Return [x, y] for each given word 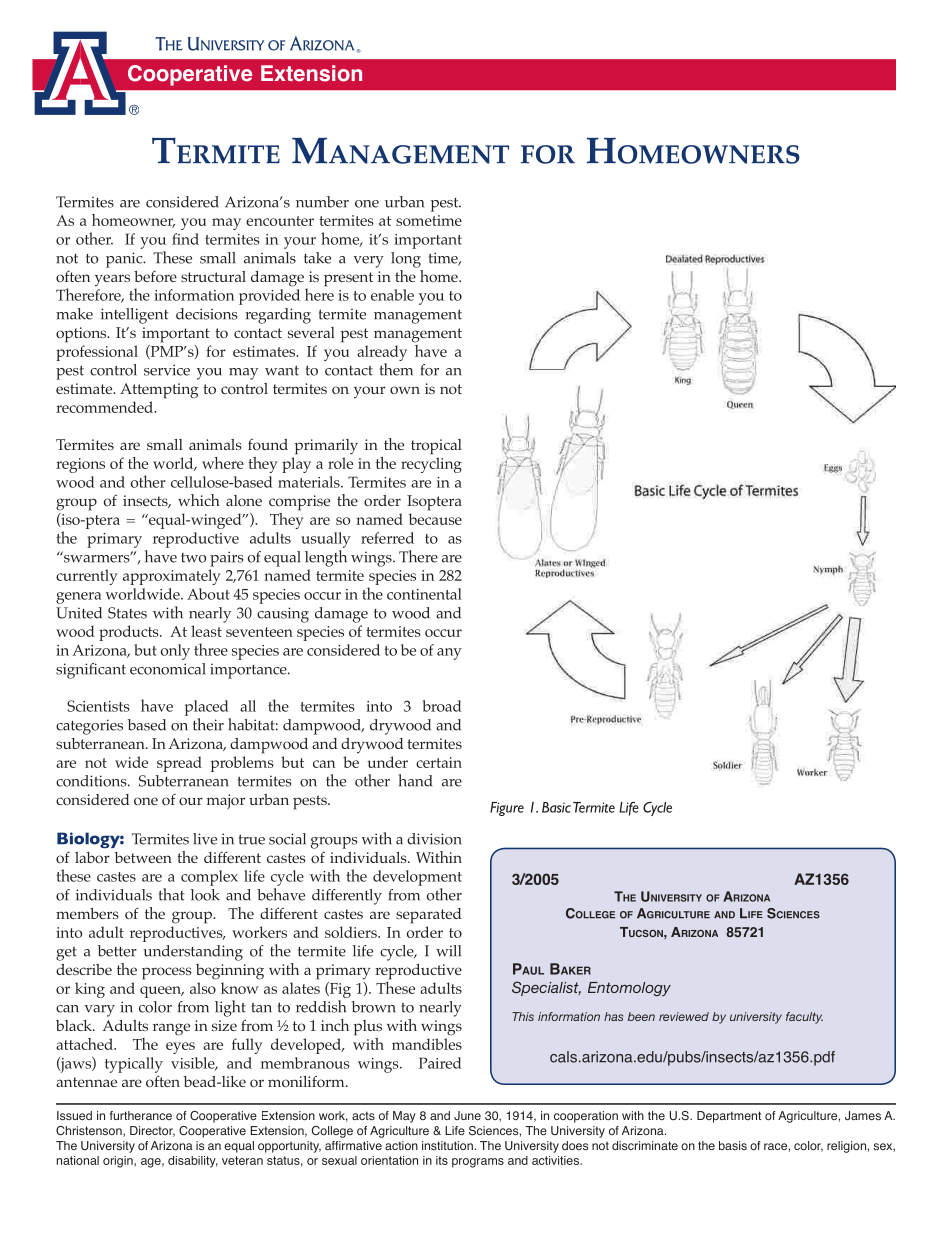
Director [152, 1131]
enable [392, 295]
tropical [436, 447]
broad [442, 706]
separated [429, 916]
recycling [431, 465]
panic [125, 260]
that [171, 894]
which [199, 500]
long [406, 260]
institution [447, 1145]
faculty [804, 1018]
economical [167, 669]
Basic [556, 807]
